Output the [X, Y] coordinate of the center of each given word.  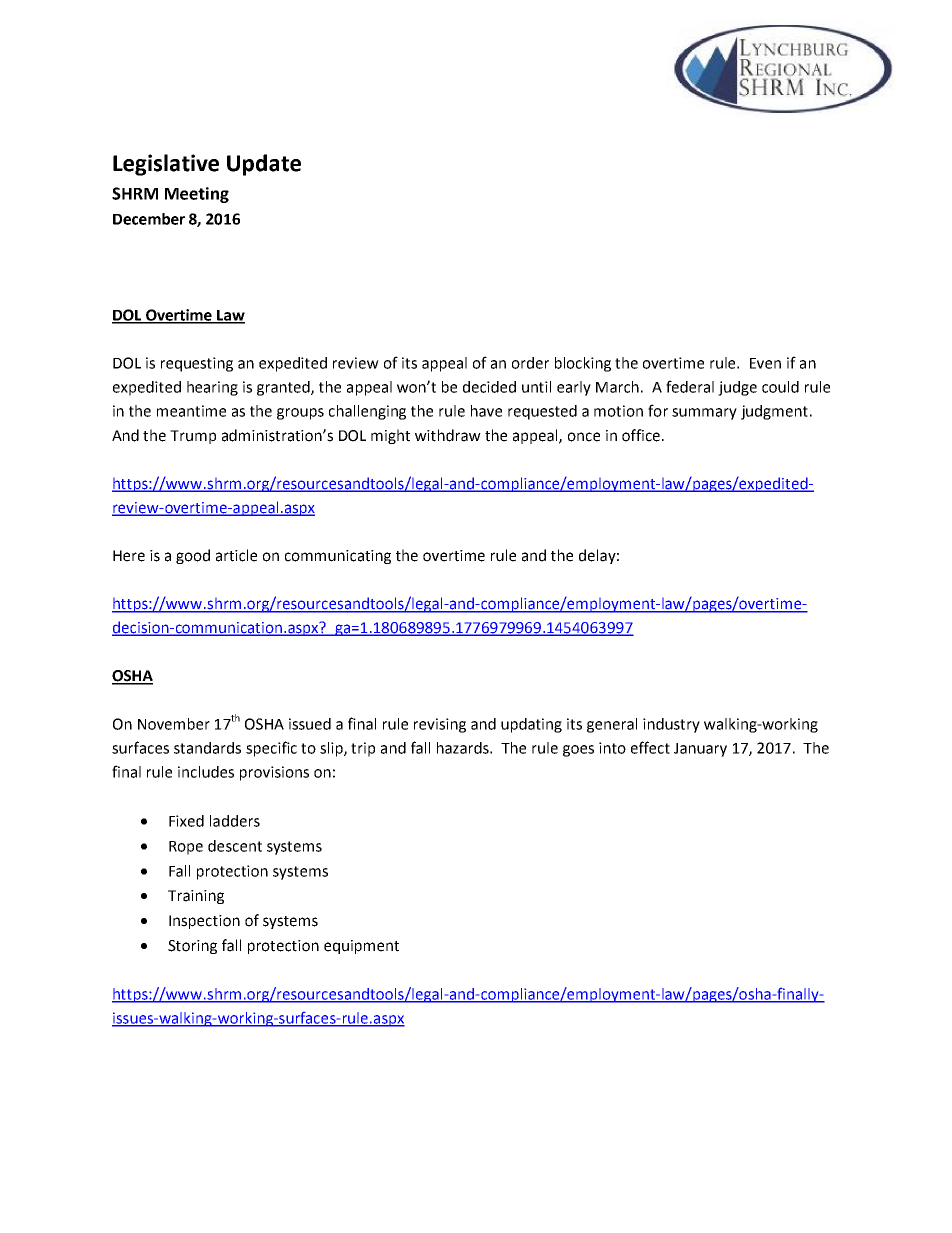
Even [765, 363]
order [530, 363]
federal [690, 386]
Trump [193, 437]
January [700, 750]
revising [440, 725]
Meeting [197, 195]
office [641, 435]
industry [671, 725]
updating [531, 725]
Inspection [204, 922]
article [236, 555]
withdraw [448, 435]
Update [264, 165]
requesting [197, 364]
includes [206, 772]
